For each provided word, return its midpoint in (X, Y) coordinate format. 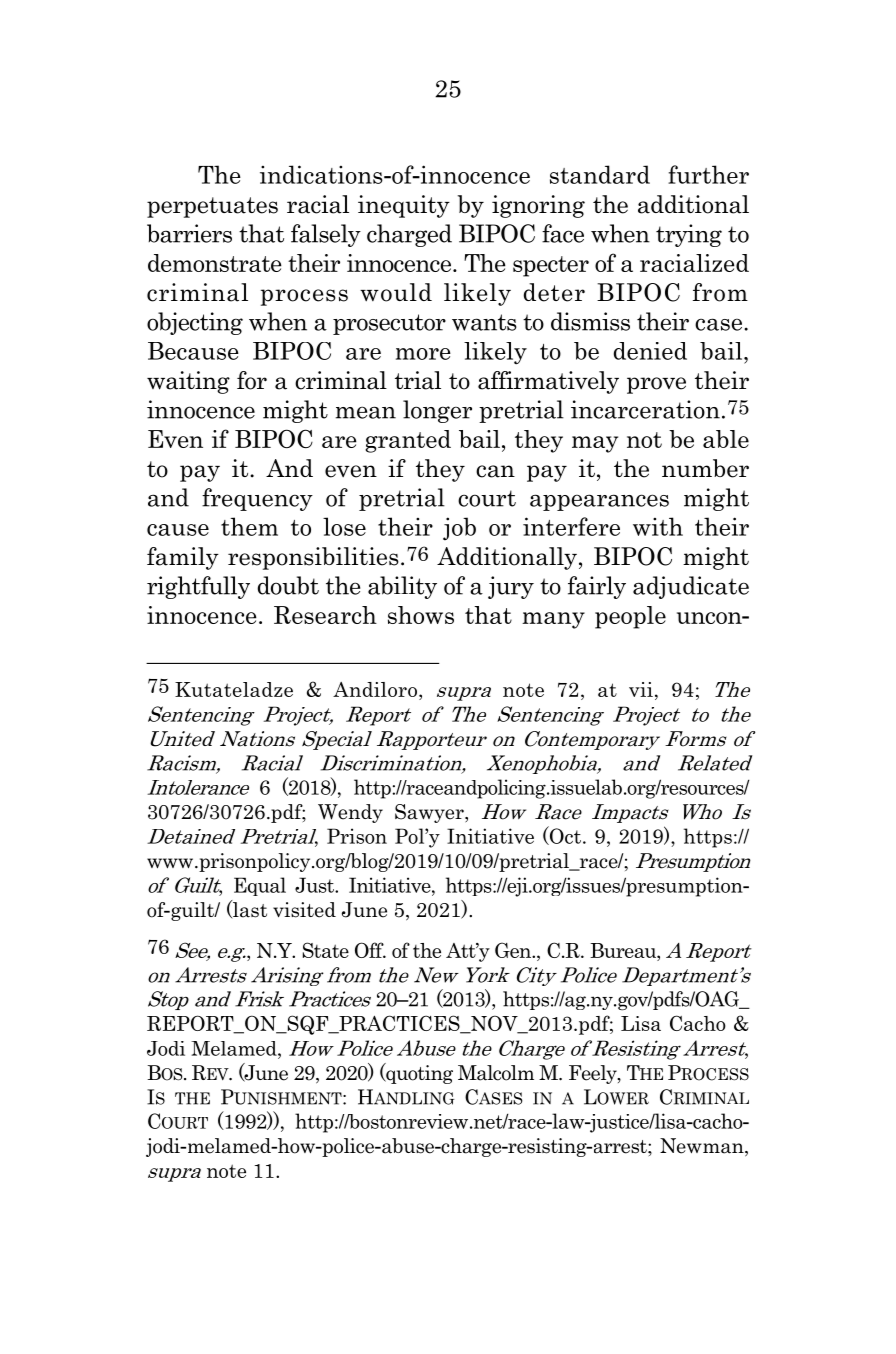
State (326, 950)
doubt (288, 585)
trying (689, 235)
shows (421, 615)
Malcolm (496, 1073)
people (630, 617)
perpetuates (212, 207)
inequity (404, 206)
